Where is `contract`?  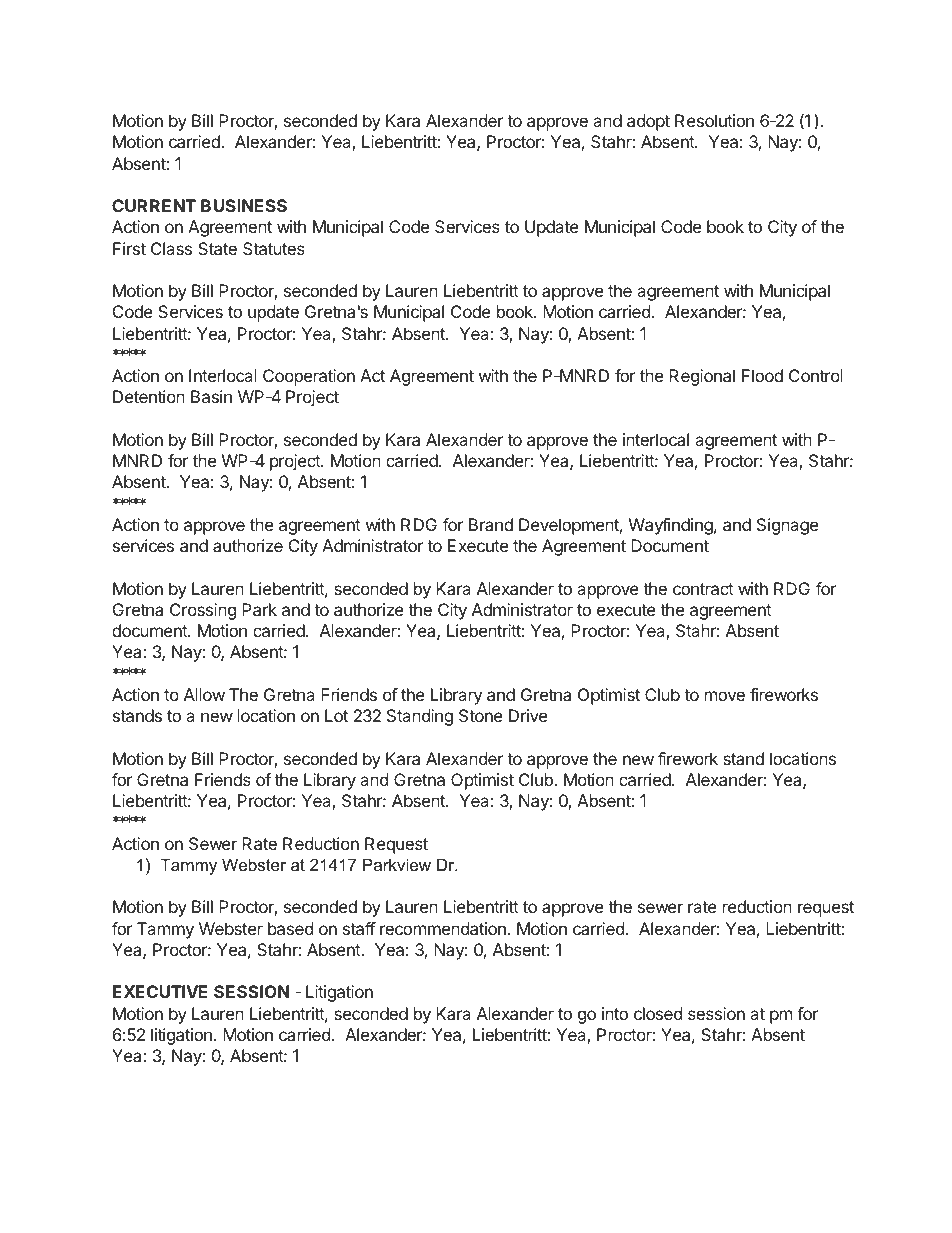 contract is located at coordinates (703, 589).
